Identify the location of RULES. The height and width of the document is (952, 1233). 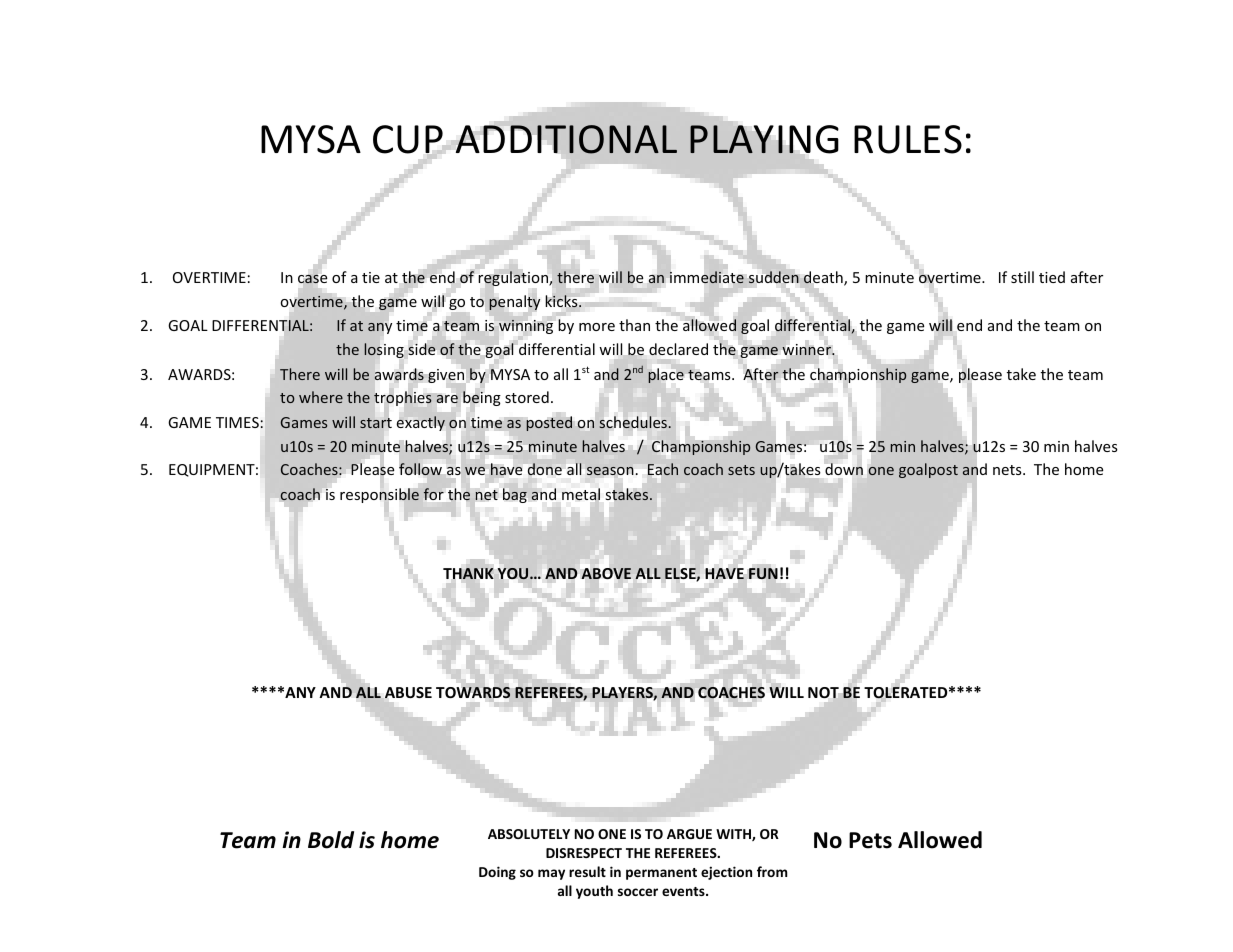
(908, 139).
